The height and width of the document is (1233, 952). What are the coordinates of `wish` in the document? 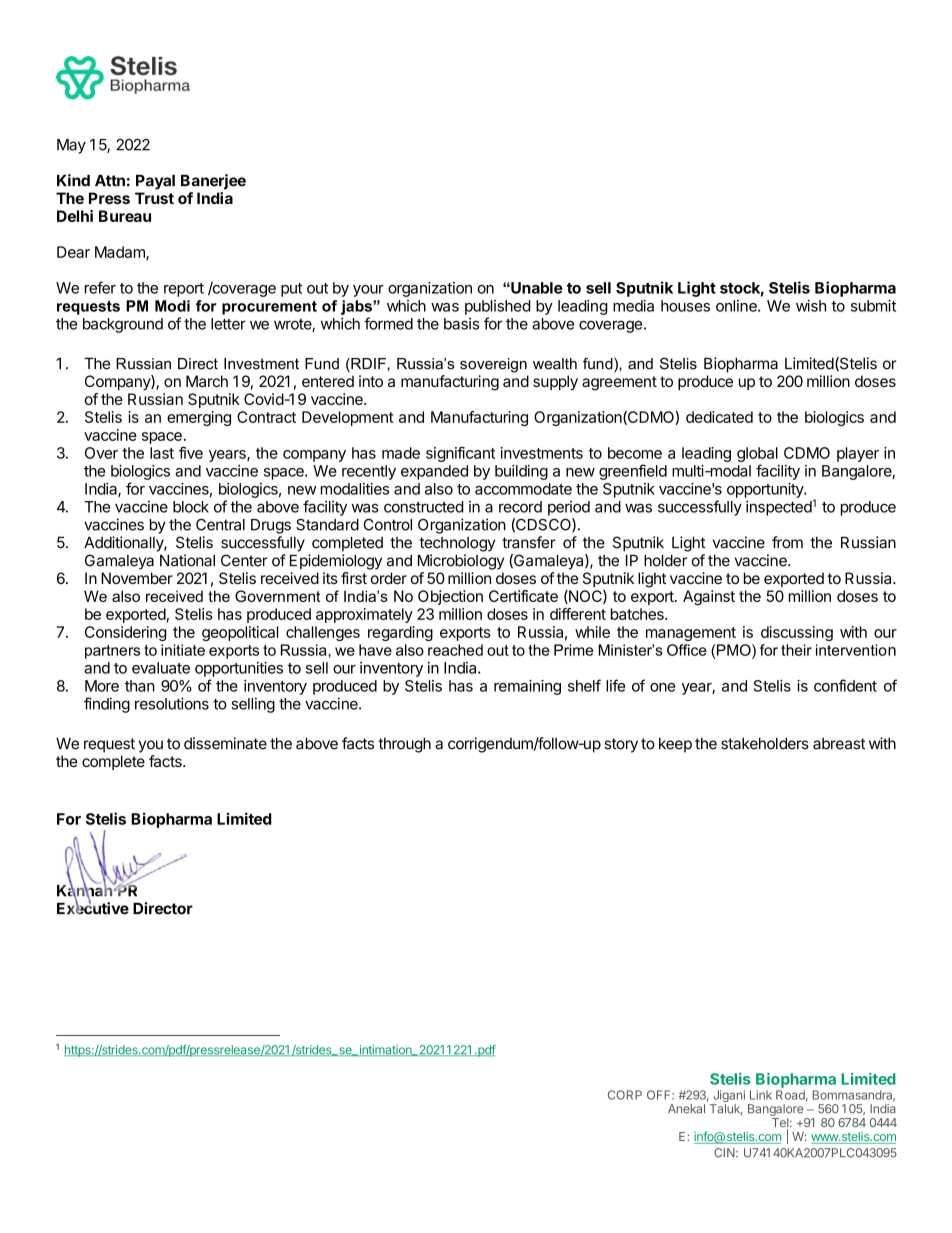 It's located at (811, 306).
